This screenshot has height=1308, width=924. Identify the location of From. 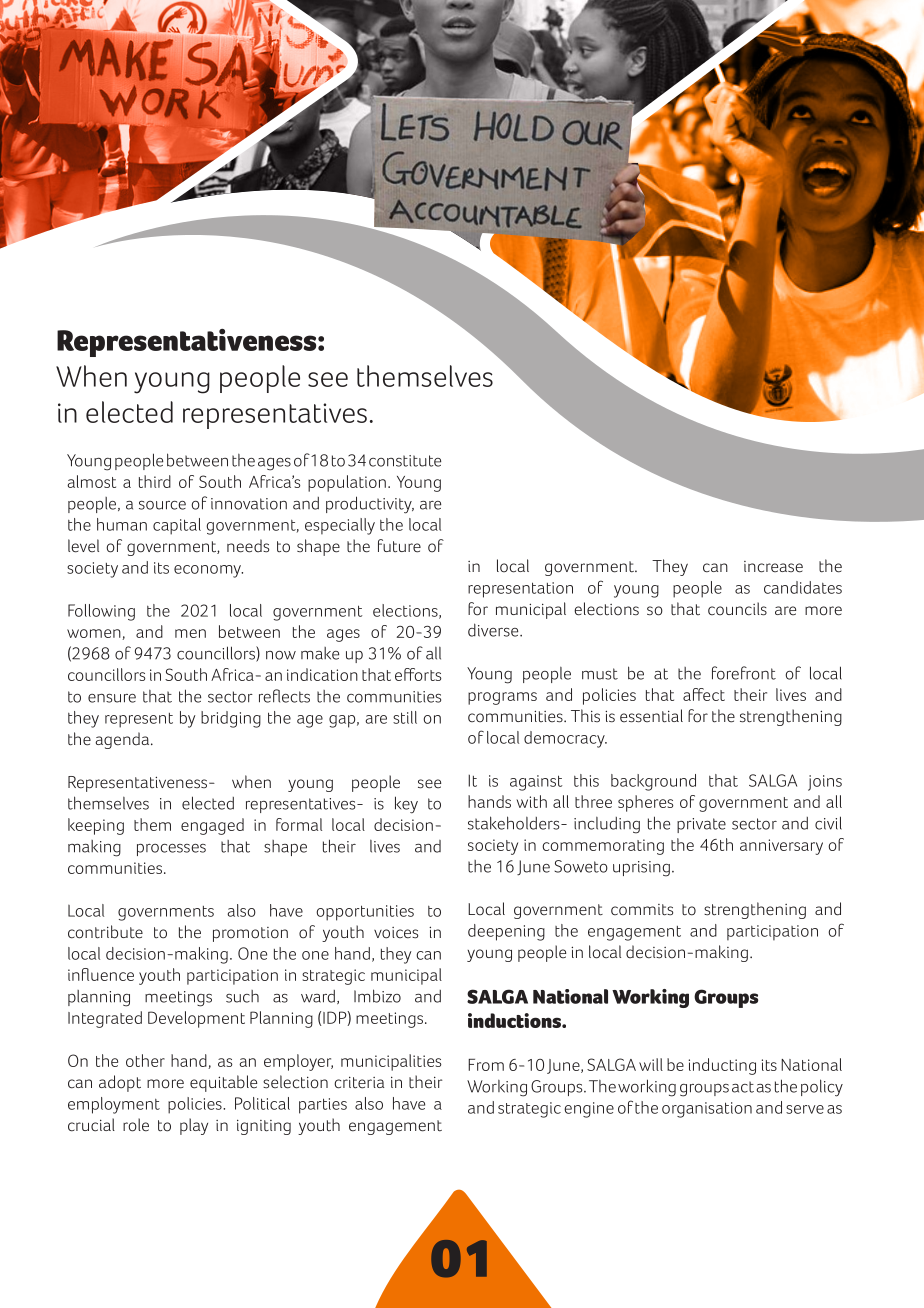
(486, 1065).
